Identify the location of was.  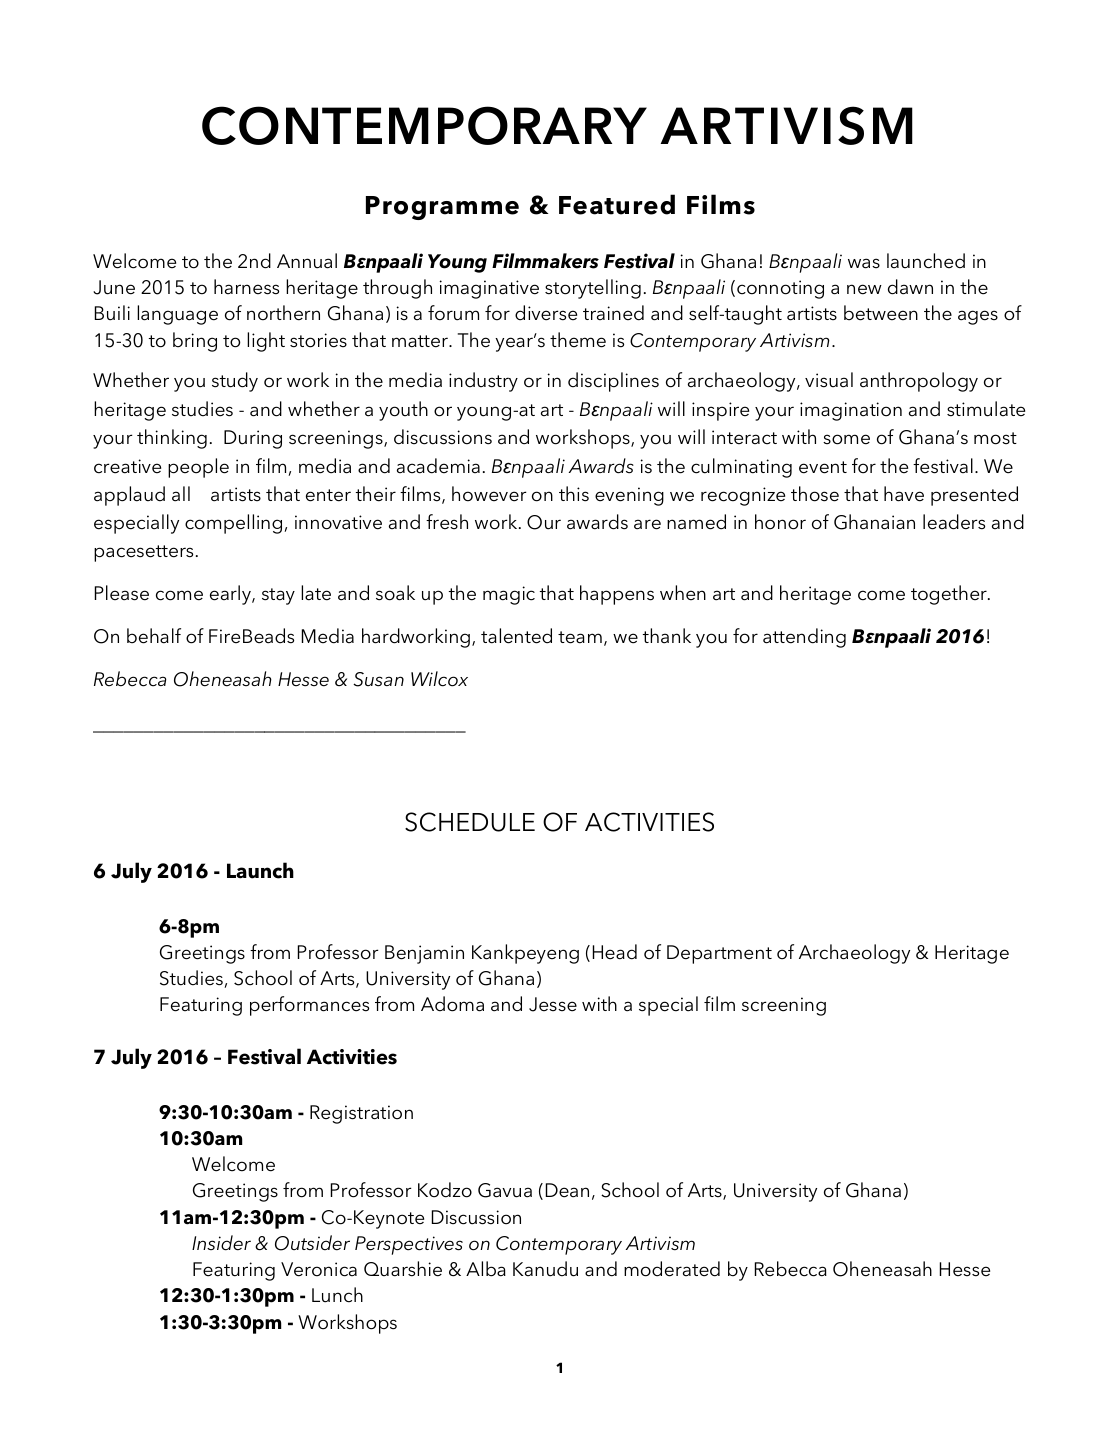
(864, 263).
